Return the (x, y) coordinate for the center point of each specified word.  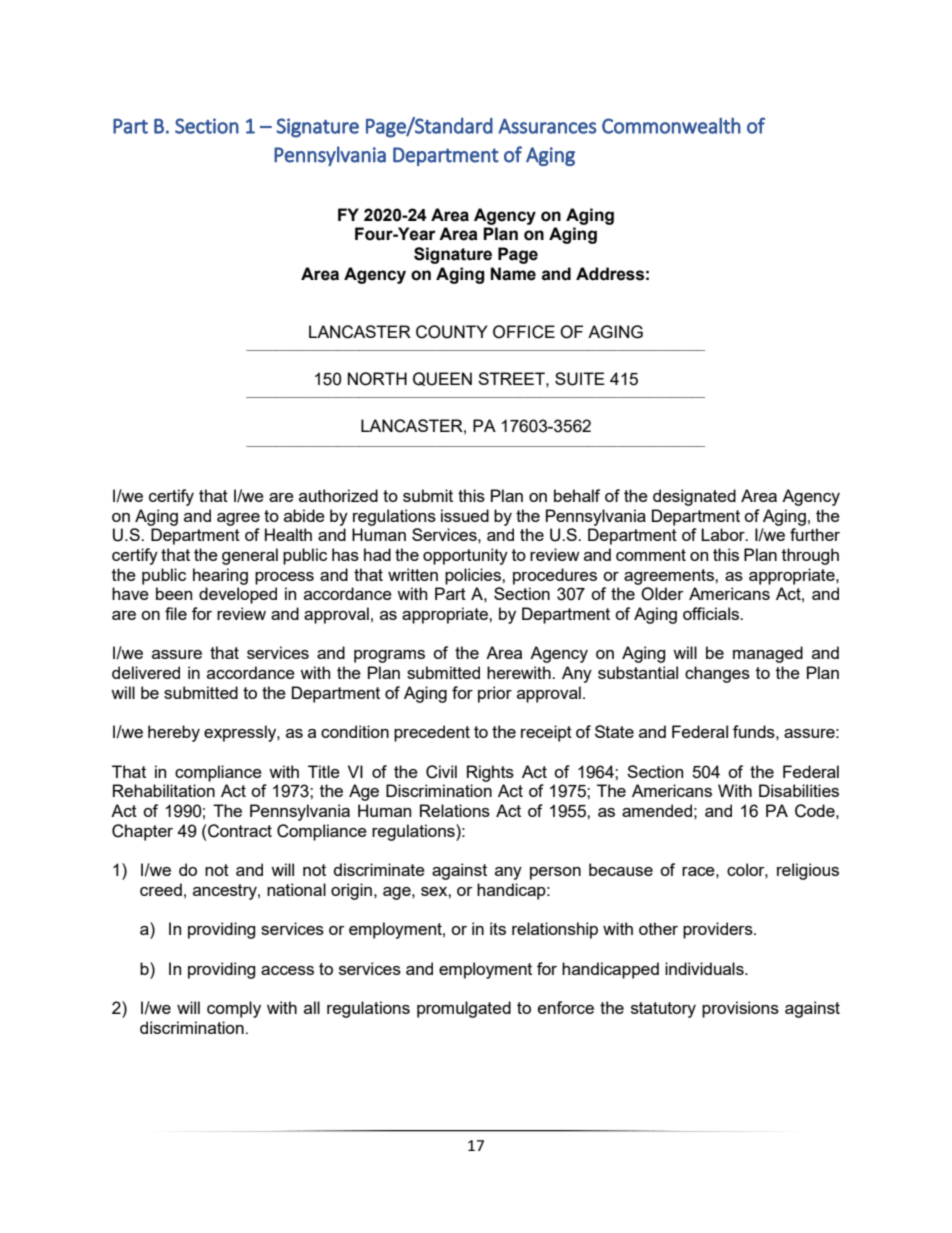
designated (694, 497)
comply (234, 1009)
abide (304, 515)
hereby (174, 733)
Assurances (547, 126)
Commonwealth (671, 125)
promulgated (464, 1009)
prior (495, 694)
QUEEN (442, 379)
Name (513, 274)
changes (717, 674)
